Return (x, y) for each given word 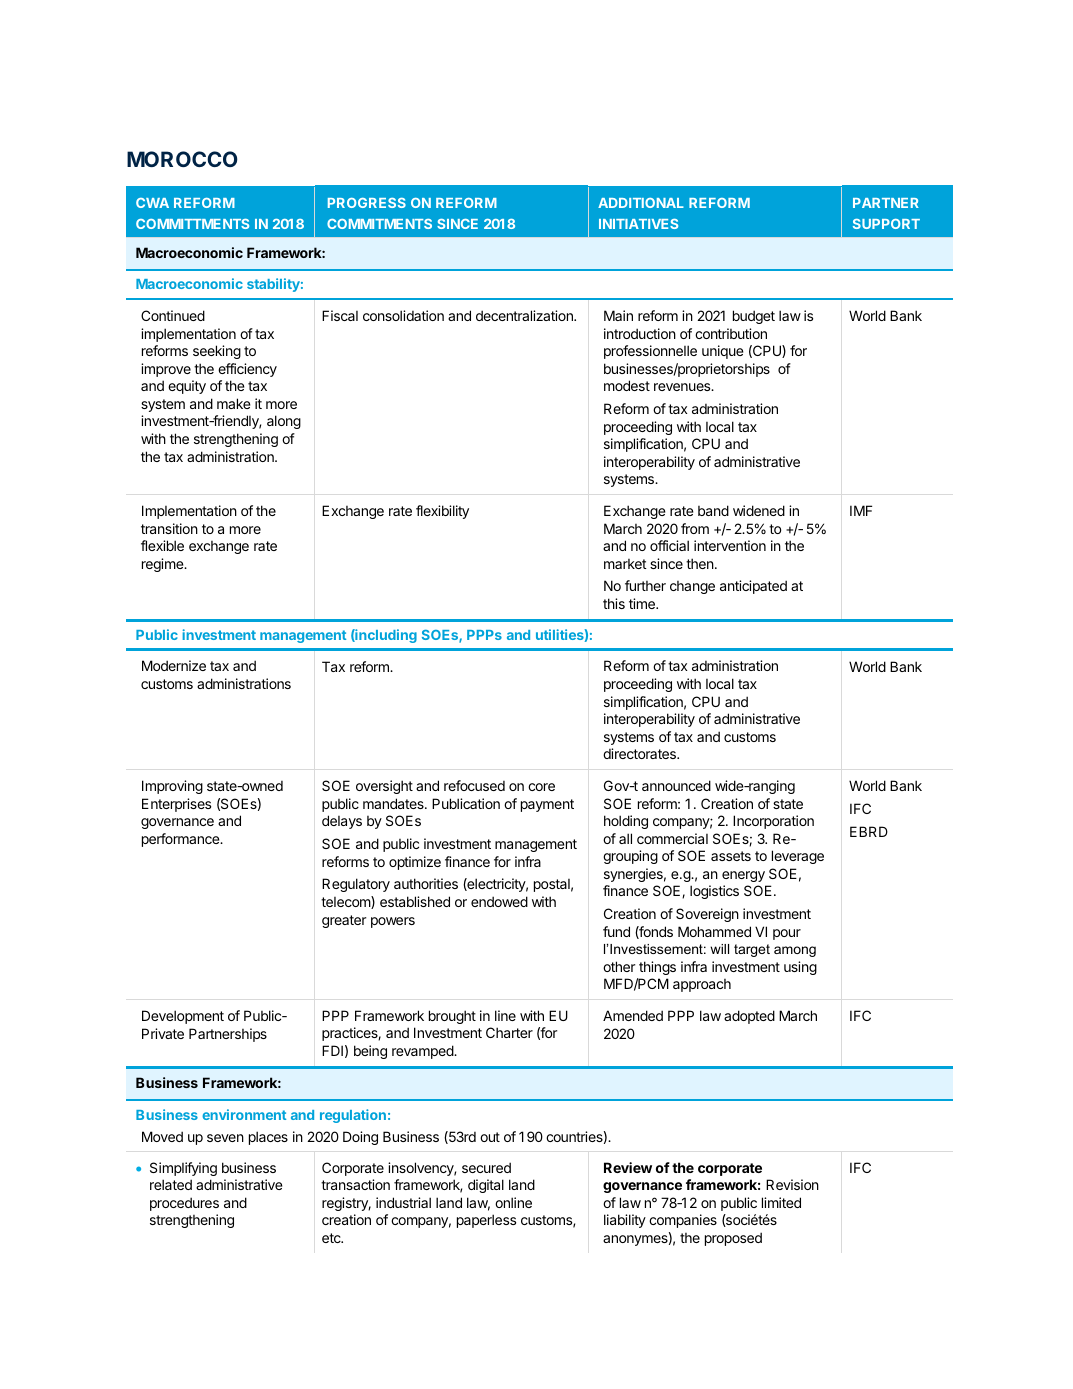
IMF (861, 510)
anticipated (753, 587)
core (541, 787)
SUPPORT (886, 224)
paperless (486, 1221)
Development (183, 1017)
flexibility (442, 512)
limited (781, 1202)
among (795, 951)
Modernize (174, 665)
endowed (499, 901)
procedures (184, 1204)
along (284, 422)
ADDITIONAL (641, 203)
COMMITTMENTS (192, 224)
